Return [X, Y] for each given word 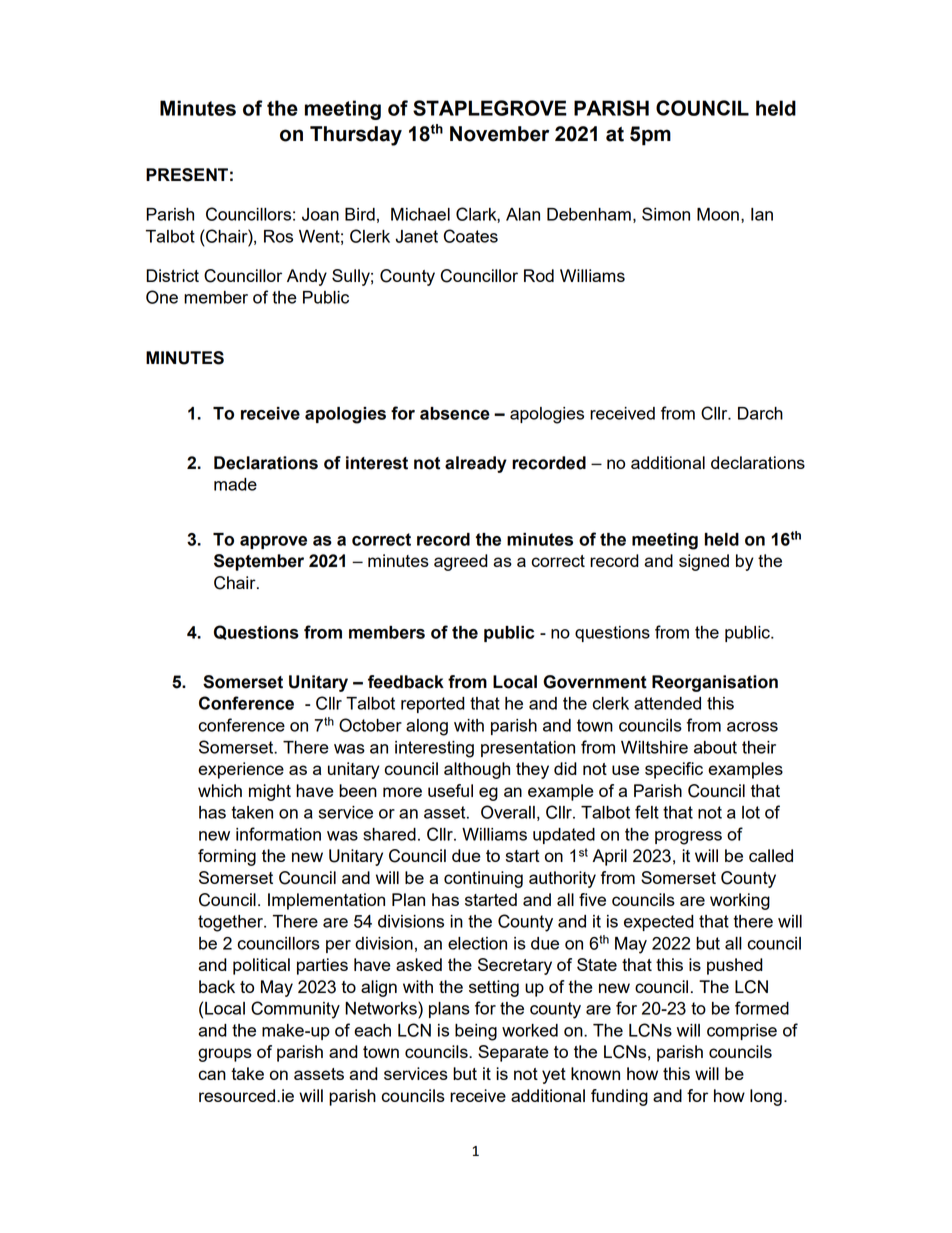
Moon [718, 214]
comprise [742, 1032]
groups [225, 1055]
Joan [320, 214]
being [476, 1032]
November [499, 134]
